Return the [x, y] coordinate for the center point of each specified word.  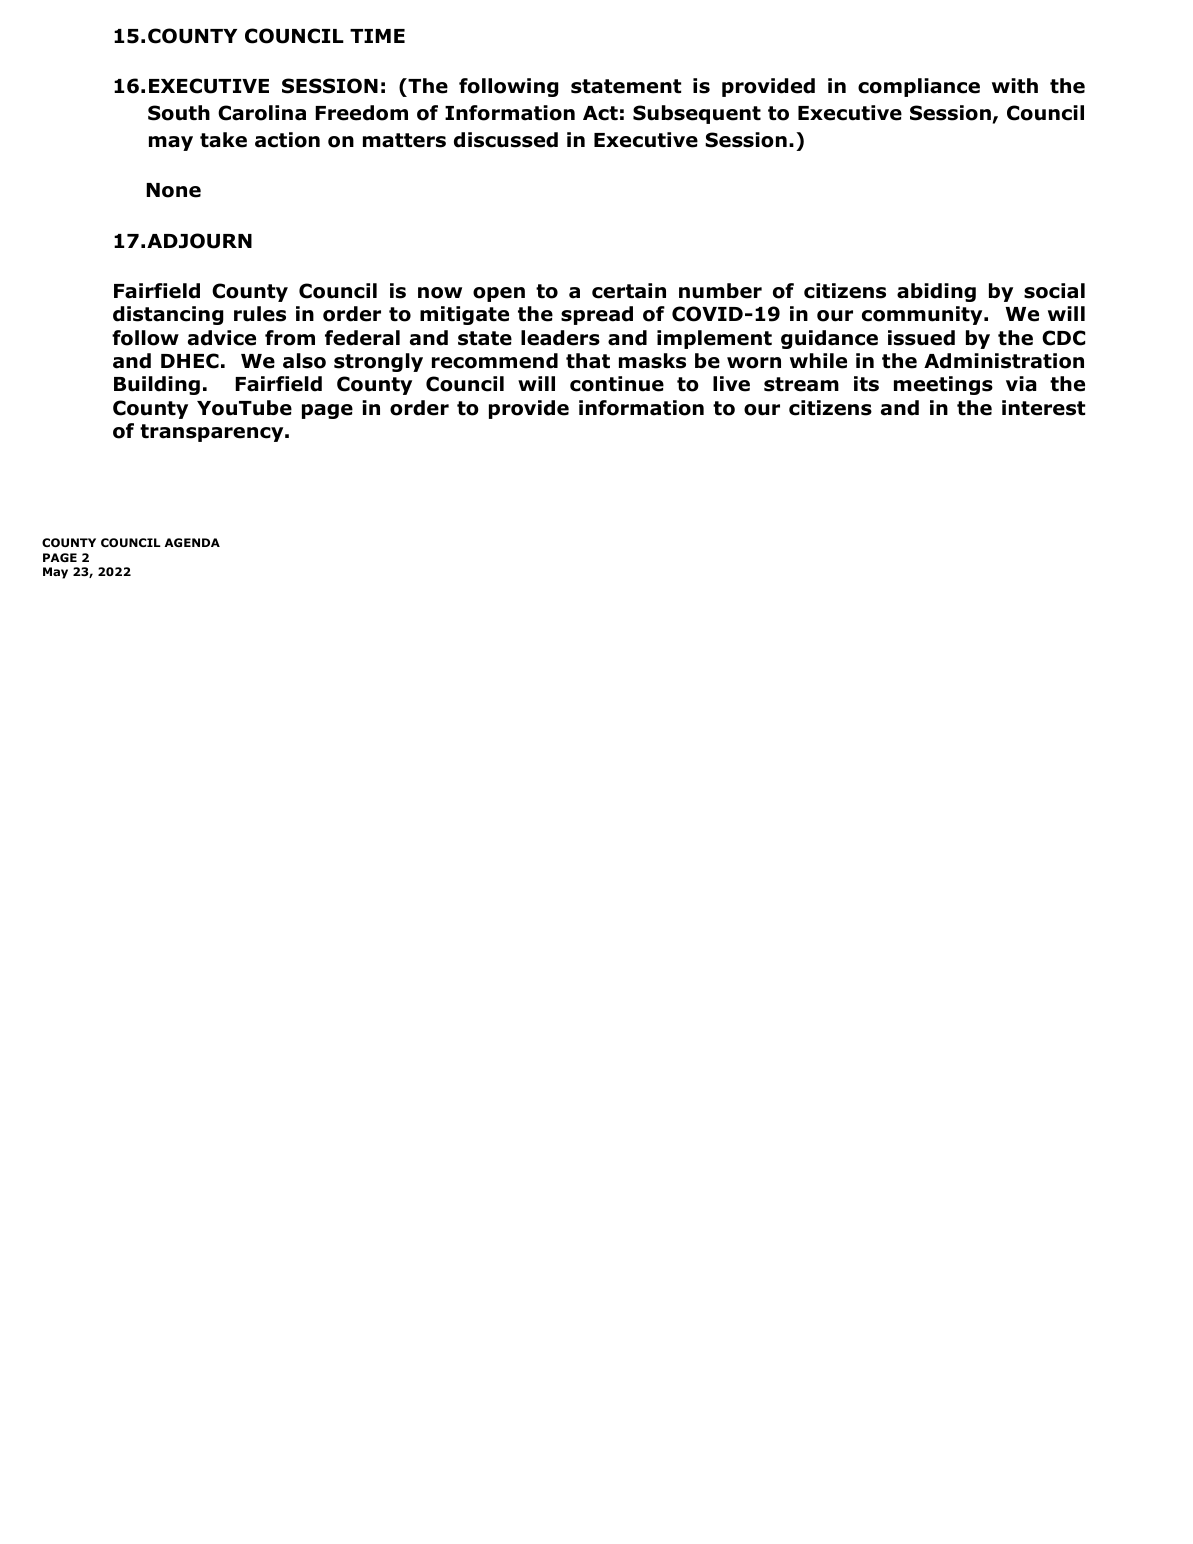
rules [260, 314]
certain [629, 291]
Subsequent [697, 114]
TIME [377, 36]
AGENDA [192, 542]
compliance [919, 87]
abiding [936, 292]
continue [617, 384]
